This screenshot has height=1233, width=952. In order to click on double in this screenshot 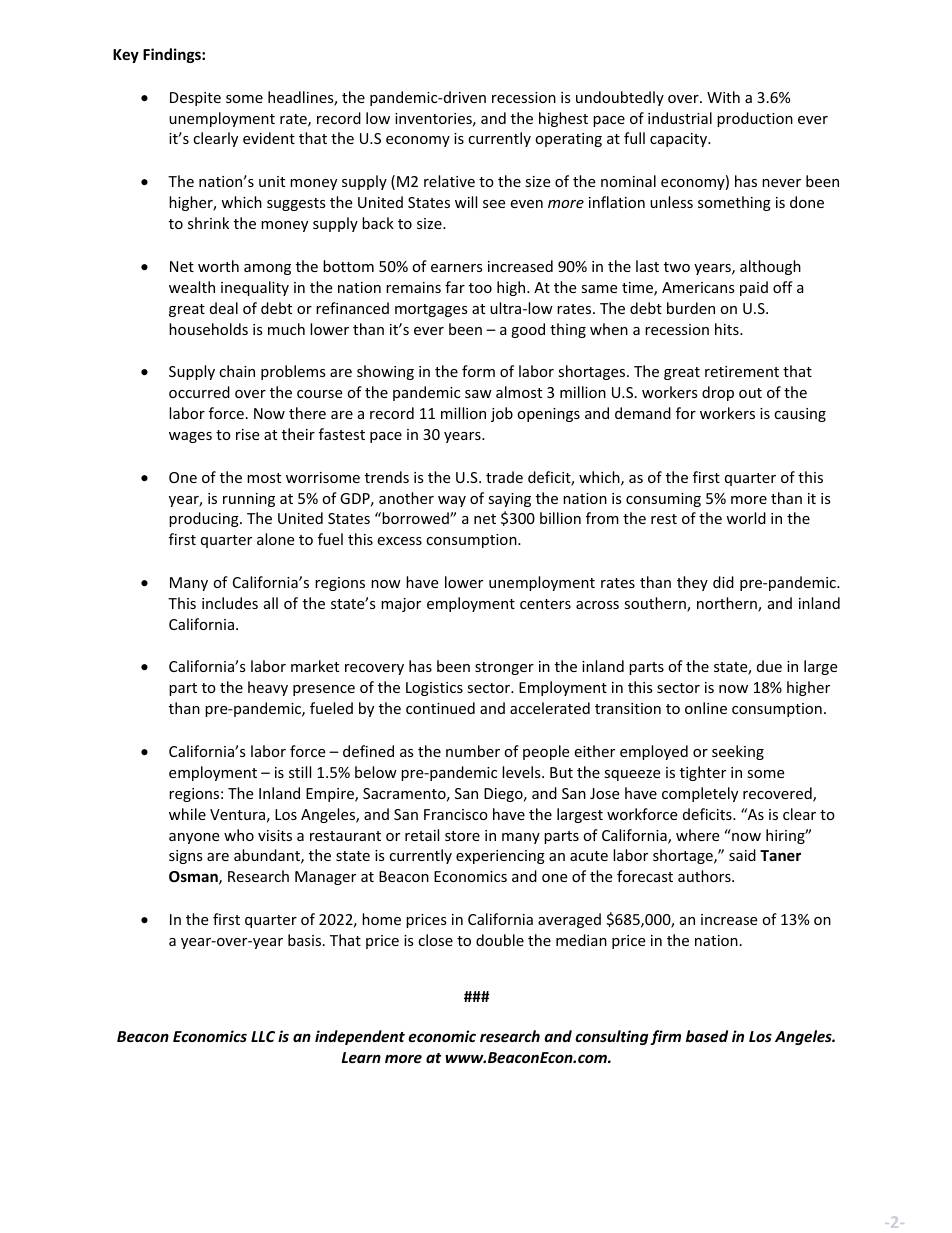, I will do `click(500, 940)`.
